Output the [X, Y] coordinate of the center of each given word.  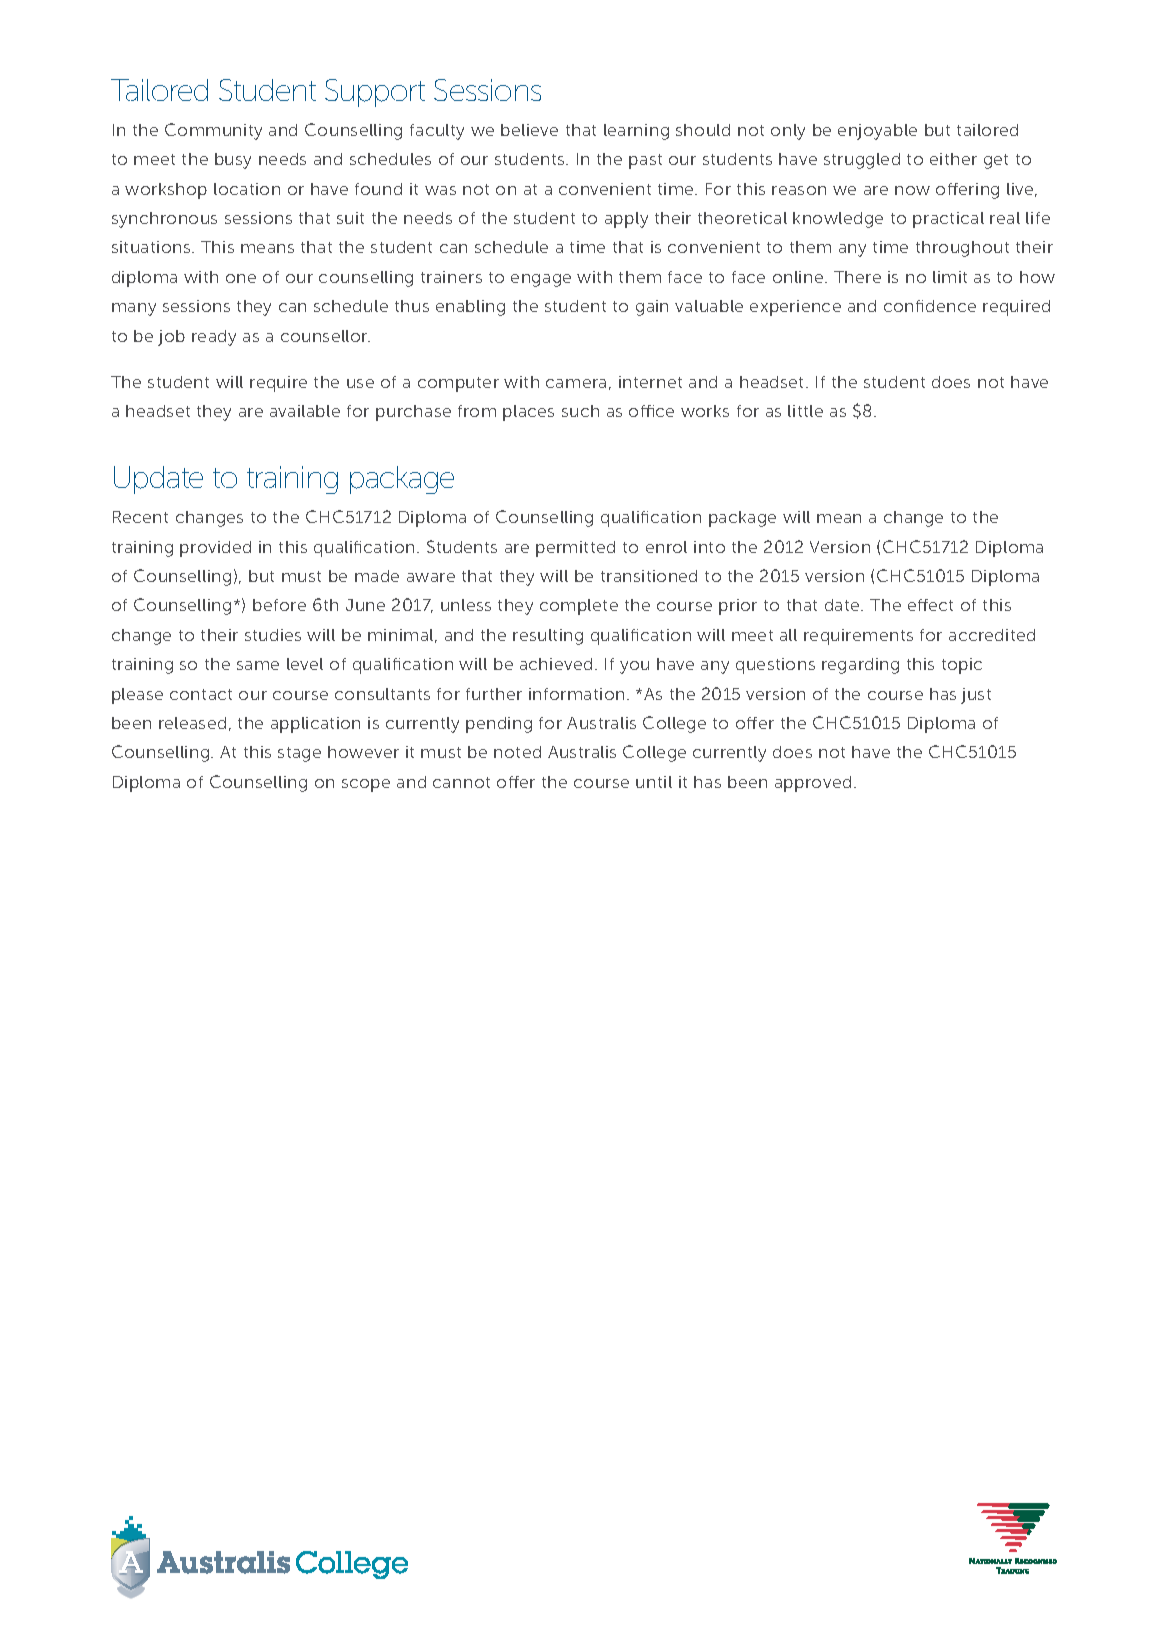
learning [636, 132]
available [305, 411]
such [580, 411]
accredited [992, 635]
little [805, 411]
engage [541, 280]
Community [213, 131]
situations [152, 247]
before [279, 605]
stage [299, 754]
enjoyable [877, 132]
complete [579, 607]
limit [950, 277]
